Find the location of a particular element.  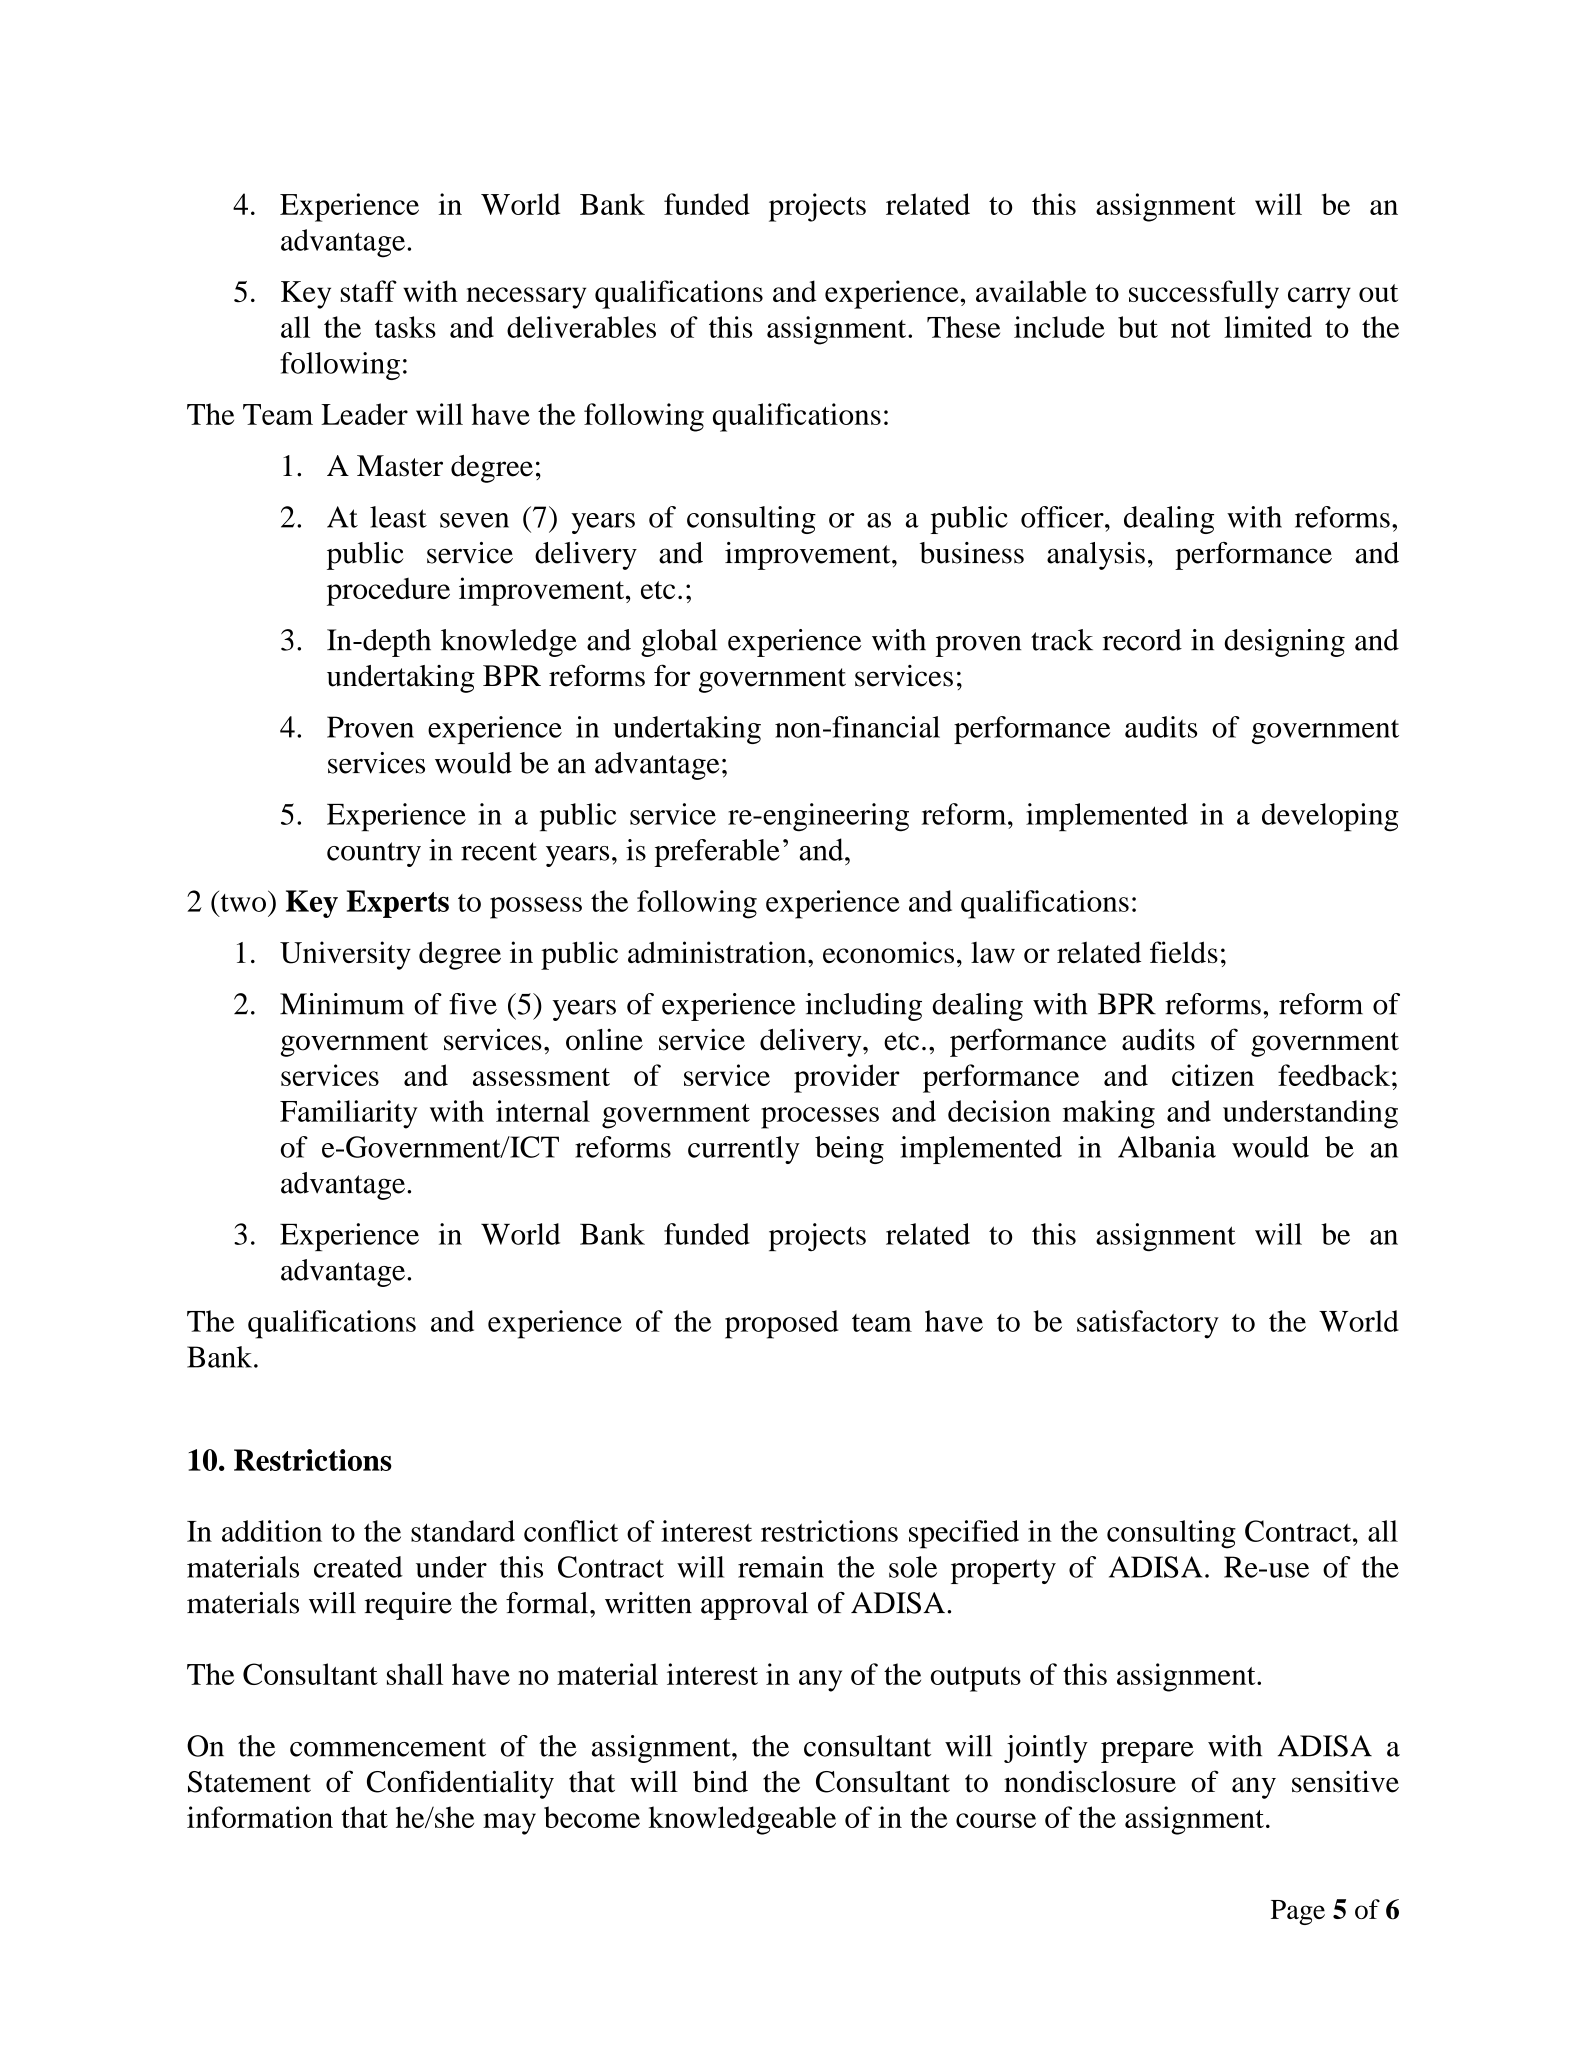

created is located at coordinates (358, 1567).
